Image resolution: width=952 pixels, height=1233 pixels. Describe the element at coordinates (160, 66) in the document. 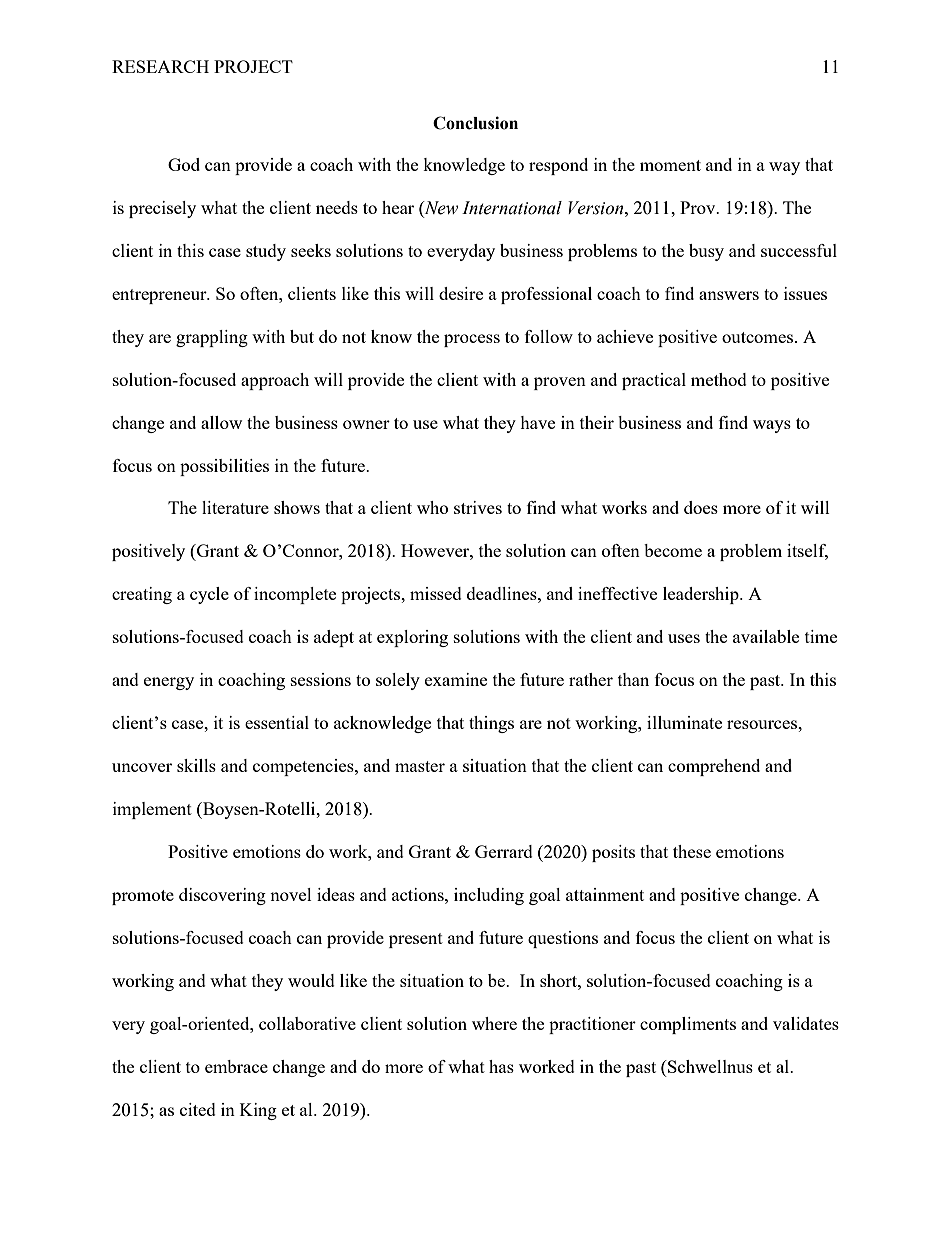

I see `RESEARCH` at that location.
